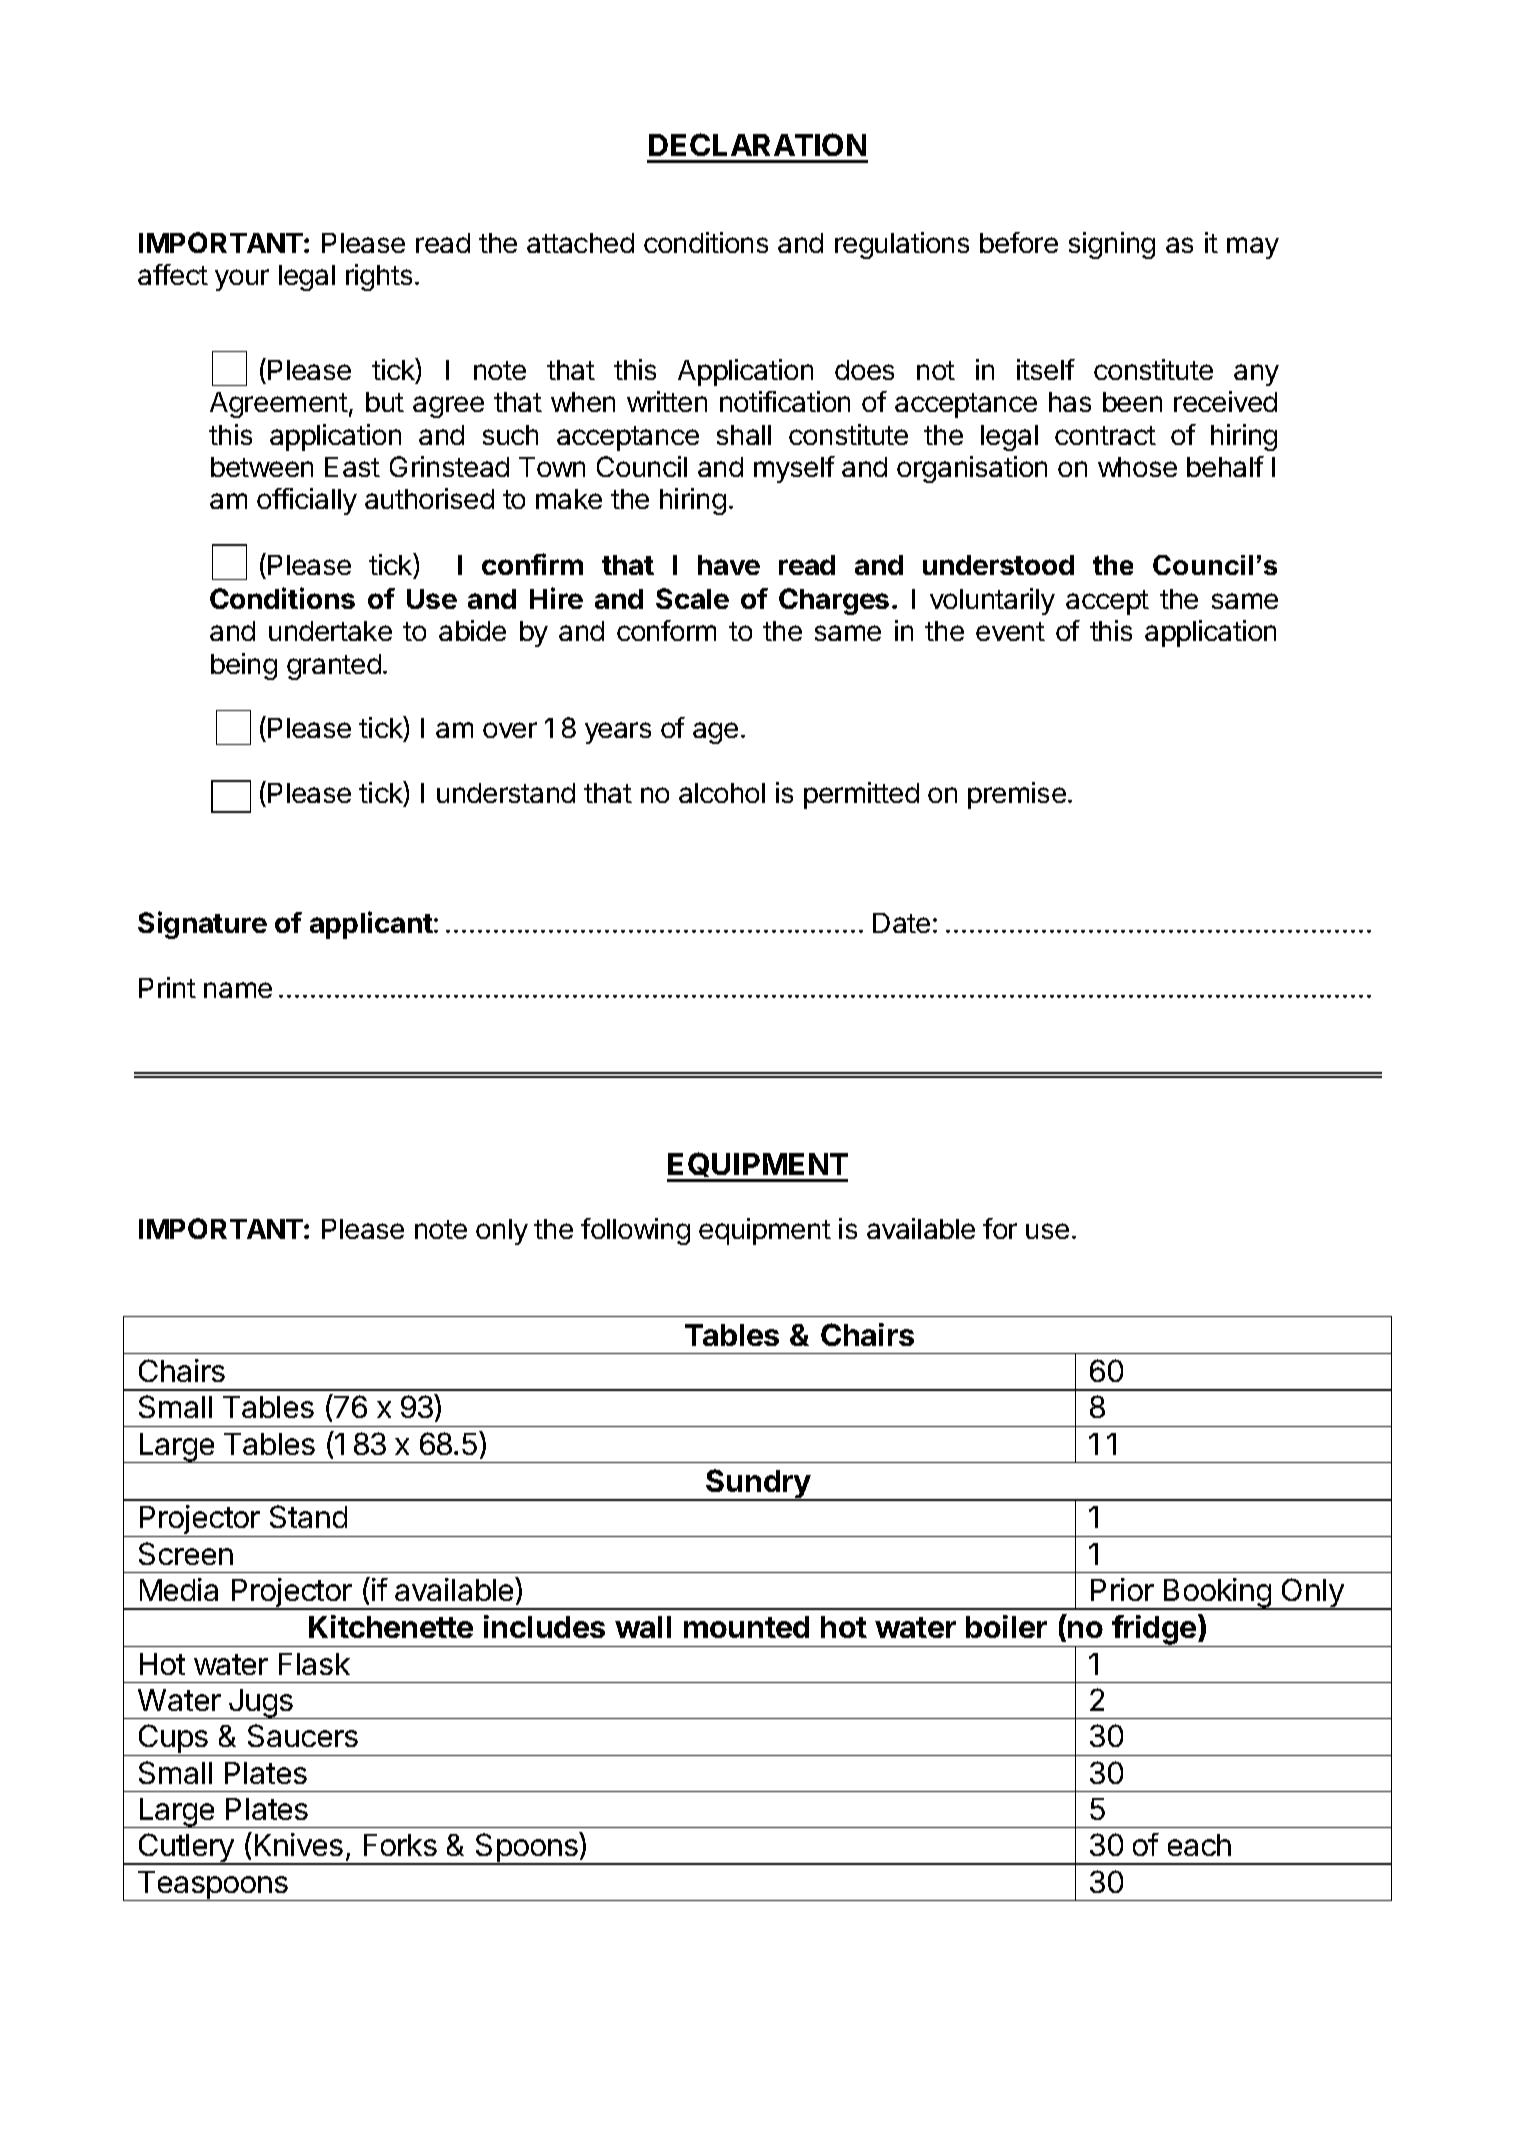 The height and width of the document is (2141, 1515). I want to click on premise, so click(1017, 795).
